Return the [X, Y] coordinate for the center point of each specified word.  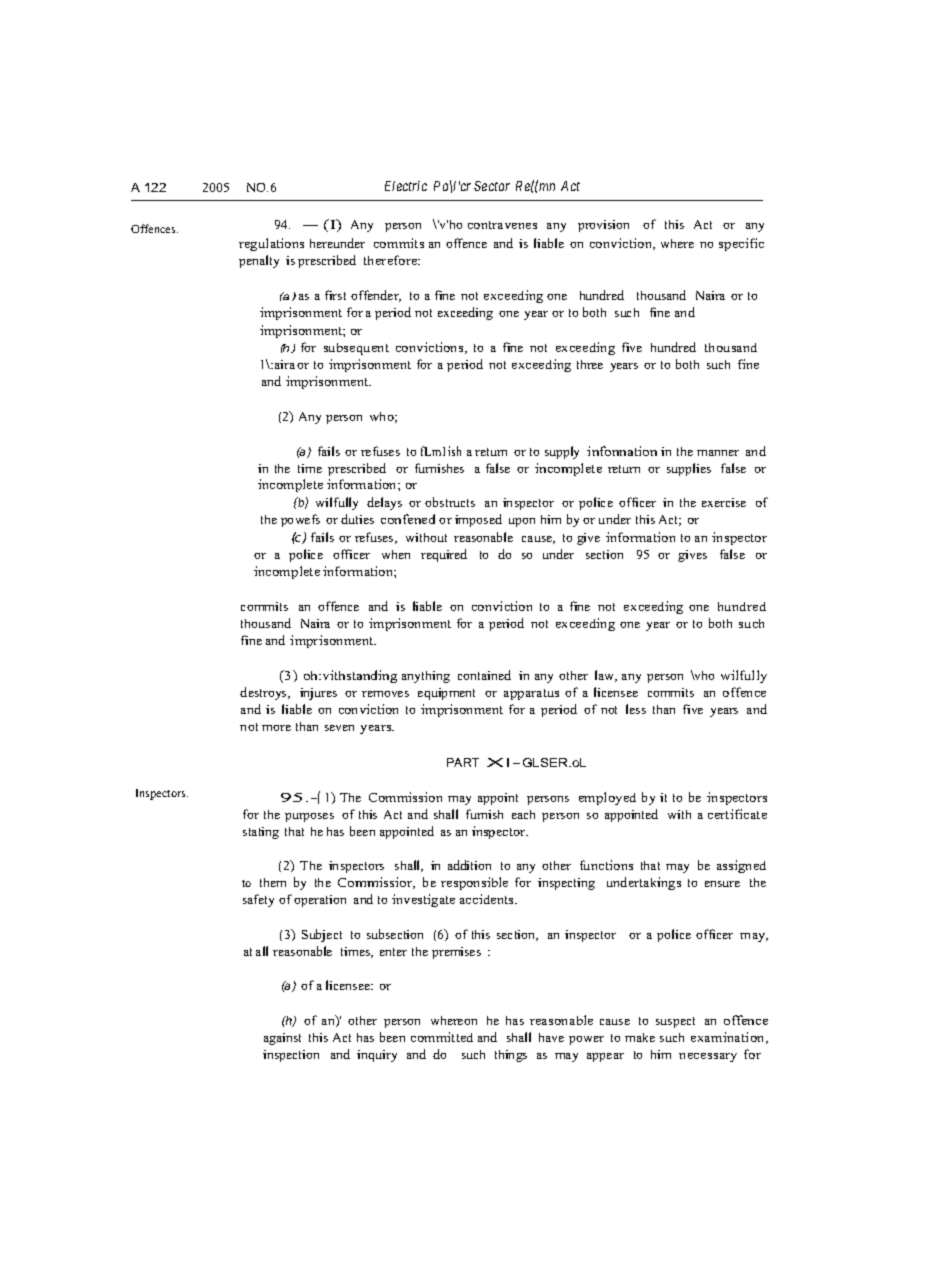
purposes [309, 817]
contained [484, 675]
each [523, 814]
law [606, 676]
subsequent [356, 349]
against [282, 1039]
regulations [271, 244]
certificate [737, 814]
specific [741, 244]
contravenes [502, 225]
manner [718, 453]
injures [318, 694]
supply [562, 452]
